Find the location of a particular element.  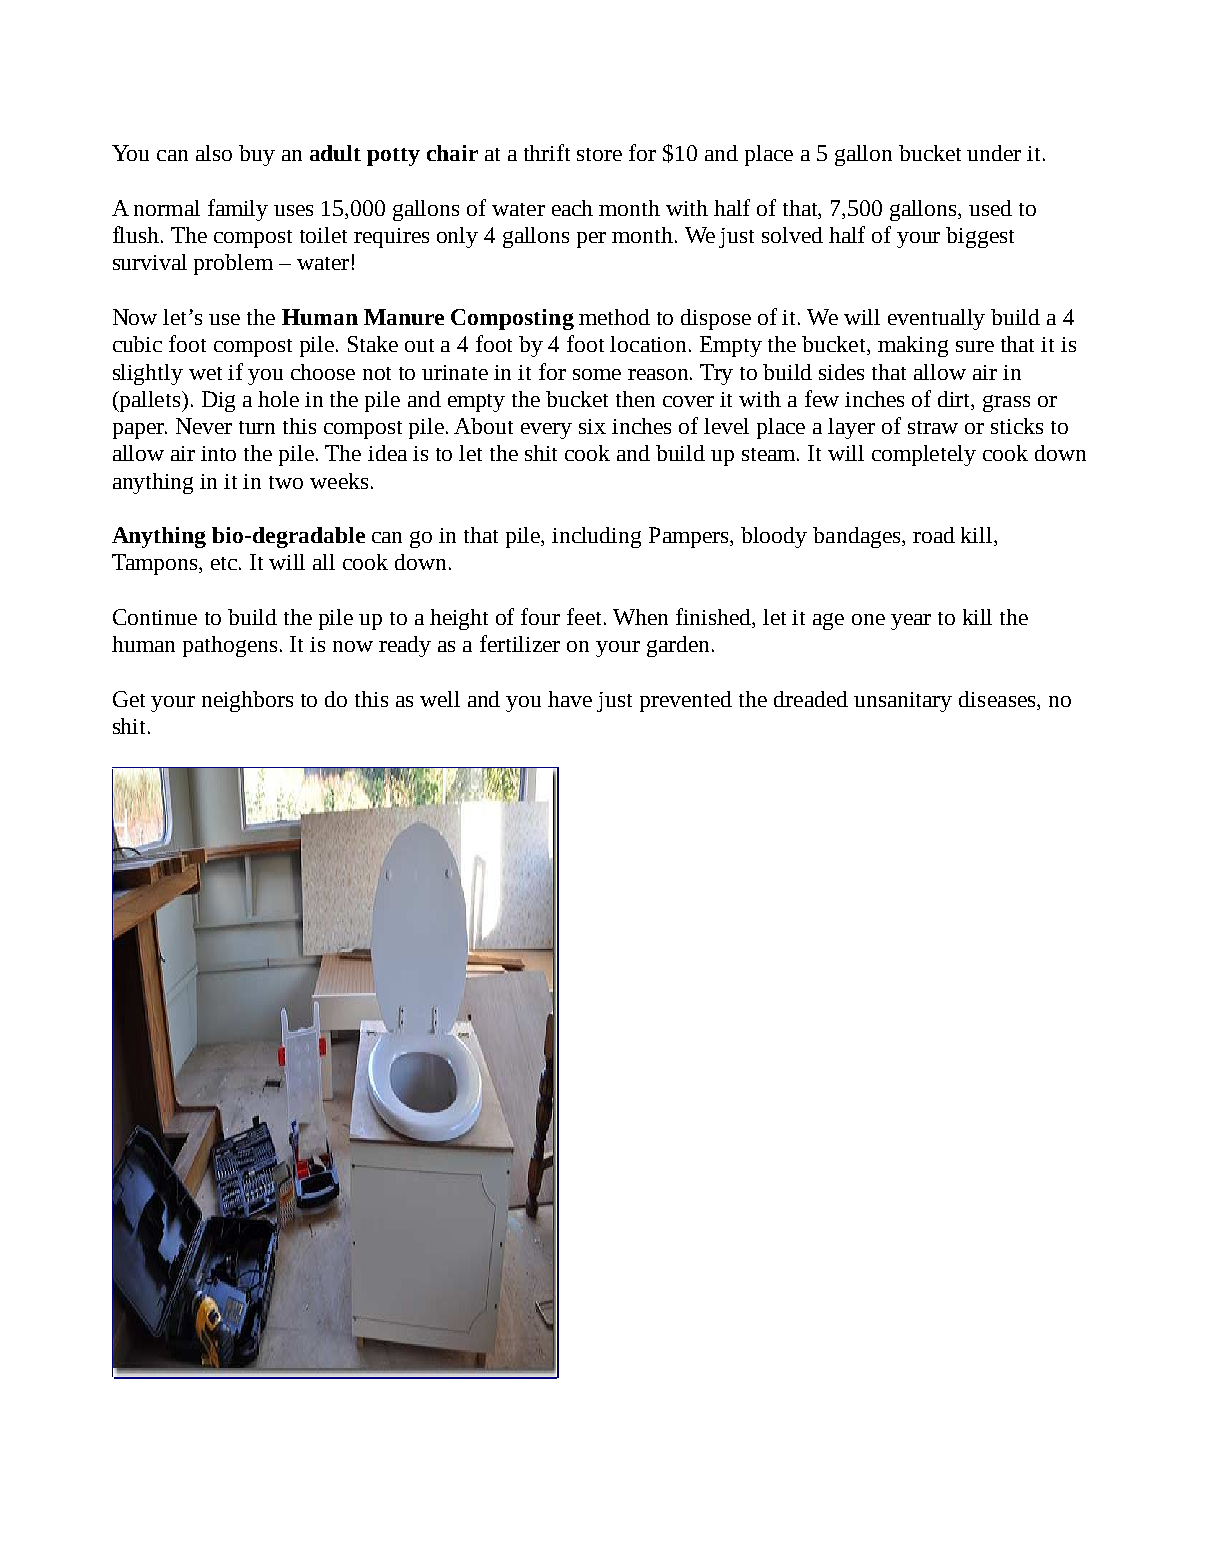

road is located at coordinates (934, 535).
